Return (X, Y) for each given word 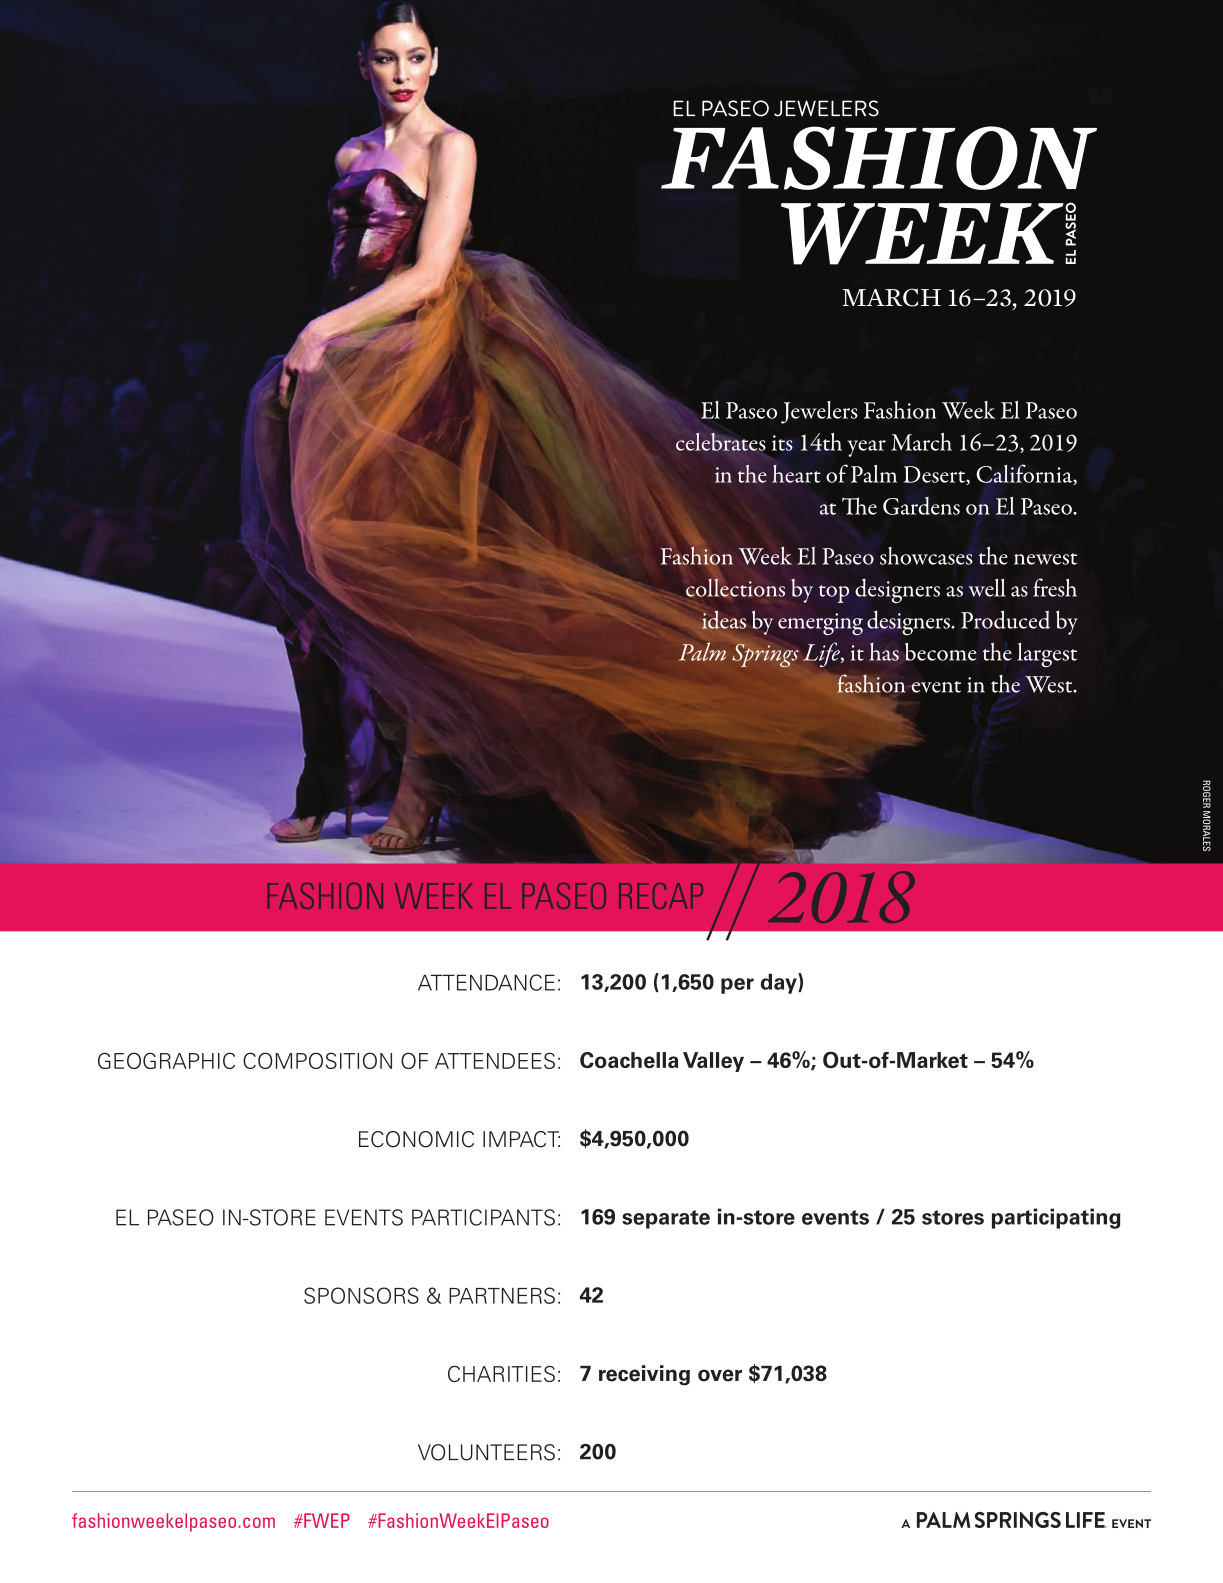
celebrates (720, 442)
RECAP (661, 896)
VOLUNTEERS (486, 1452)
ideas (724, 620)
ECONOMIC (416, 1139)
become (941, 651)
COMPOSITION (317, 1060)
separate (666, 1219)
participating (1056, 1218)
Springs (765, 655)
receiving (644, 1375)
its (782, 443)
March (921, 442)
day (780, 983)
